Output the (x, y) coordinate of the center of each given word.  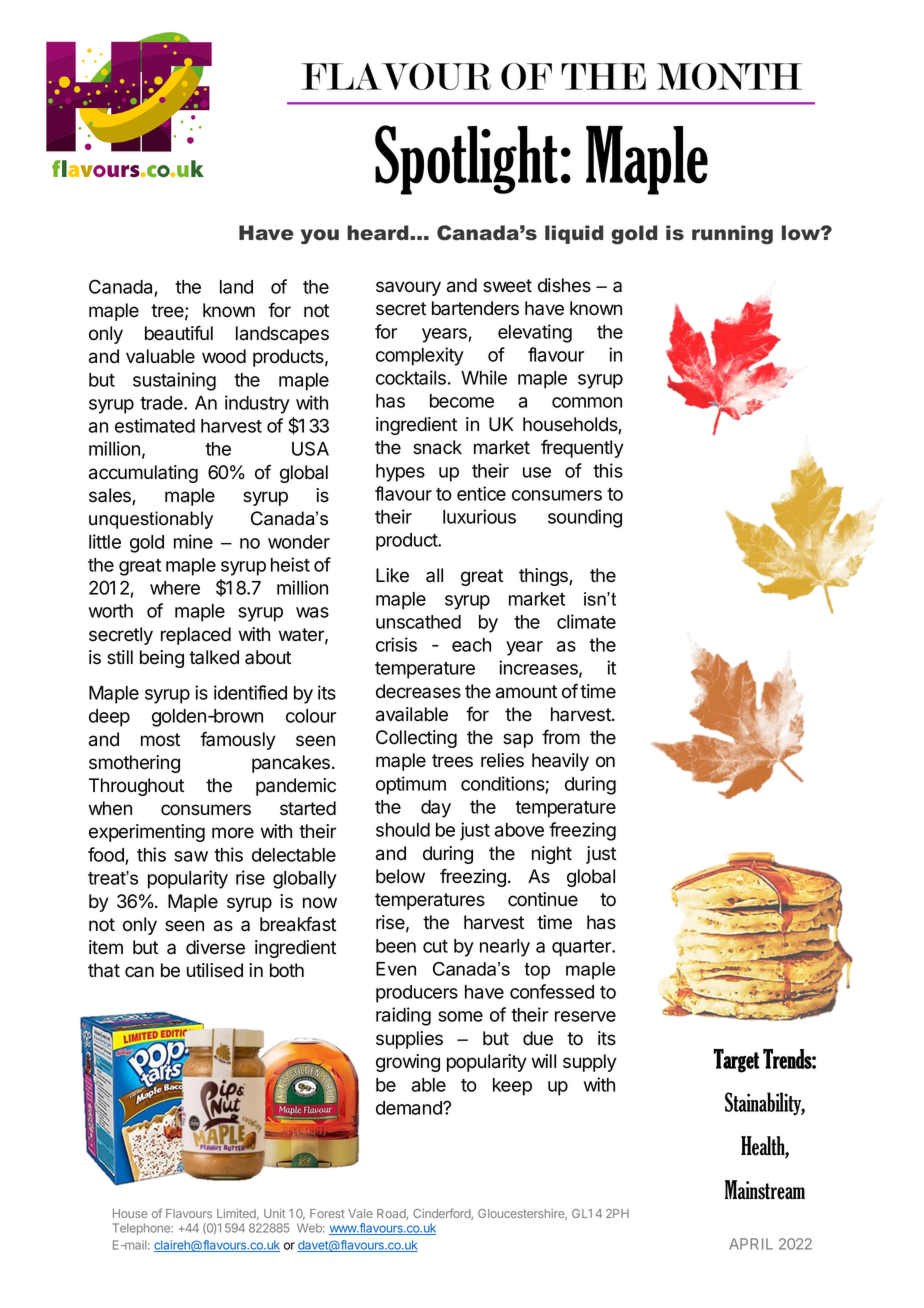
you (320, 237)
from (561, 737)
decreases (418, 691)
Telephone (142, 1229)
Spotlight (466, 160)
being (162, 659)
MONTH (729, 76)
